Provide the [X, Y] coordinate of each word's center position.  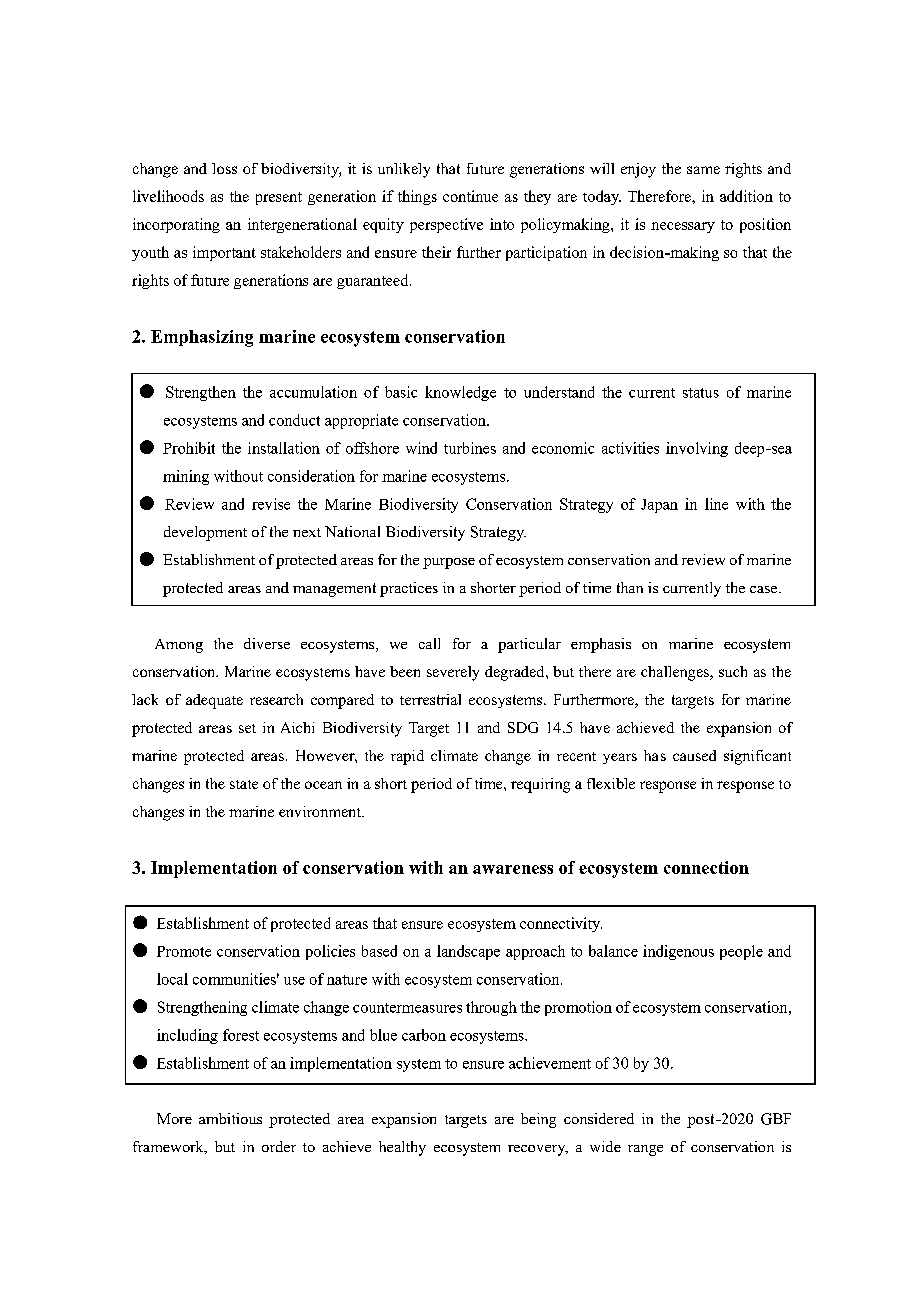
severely [453, 673]
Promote [184, 951]
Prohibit [189, 448]
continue [470, 196]
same [703, 170]
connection [706, 867]
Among [179, 646]
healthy [402, 1148]
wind [421, 448]
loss [224, 168]
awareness [513, 869]
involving [697, 449]
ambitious [230, 1118]
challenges [676, 673]
